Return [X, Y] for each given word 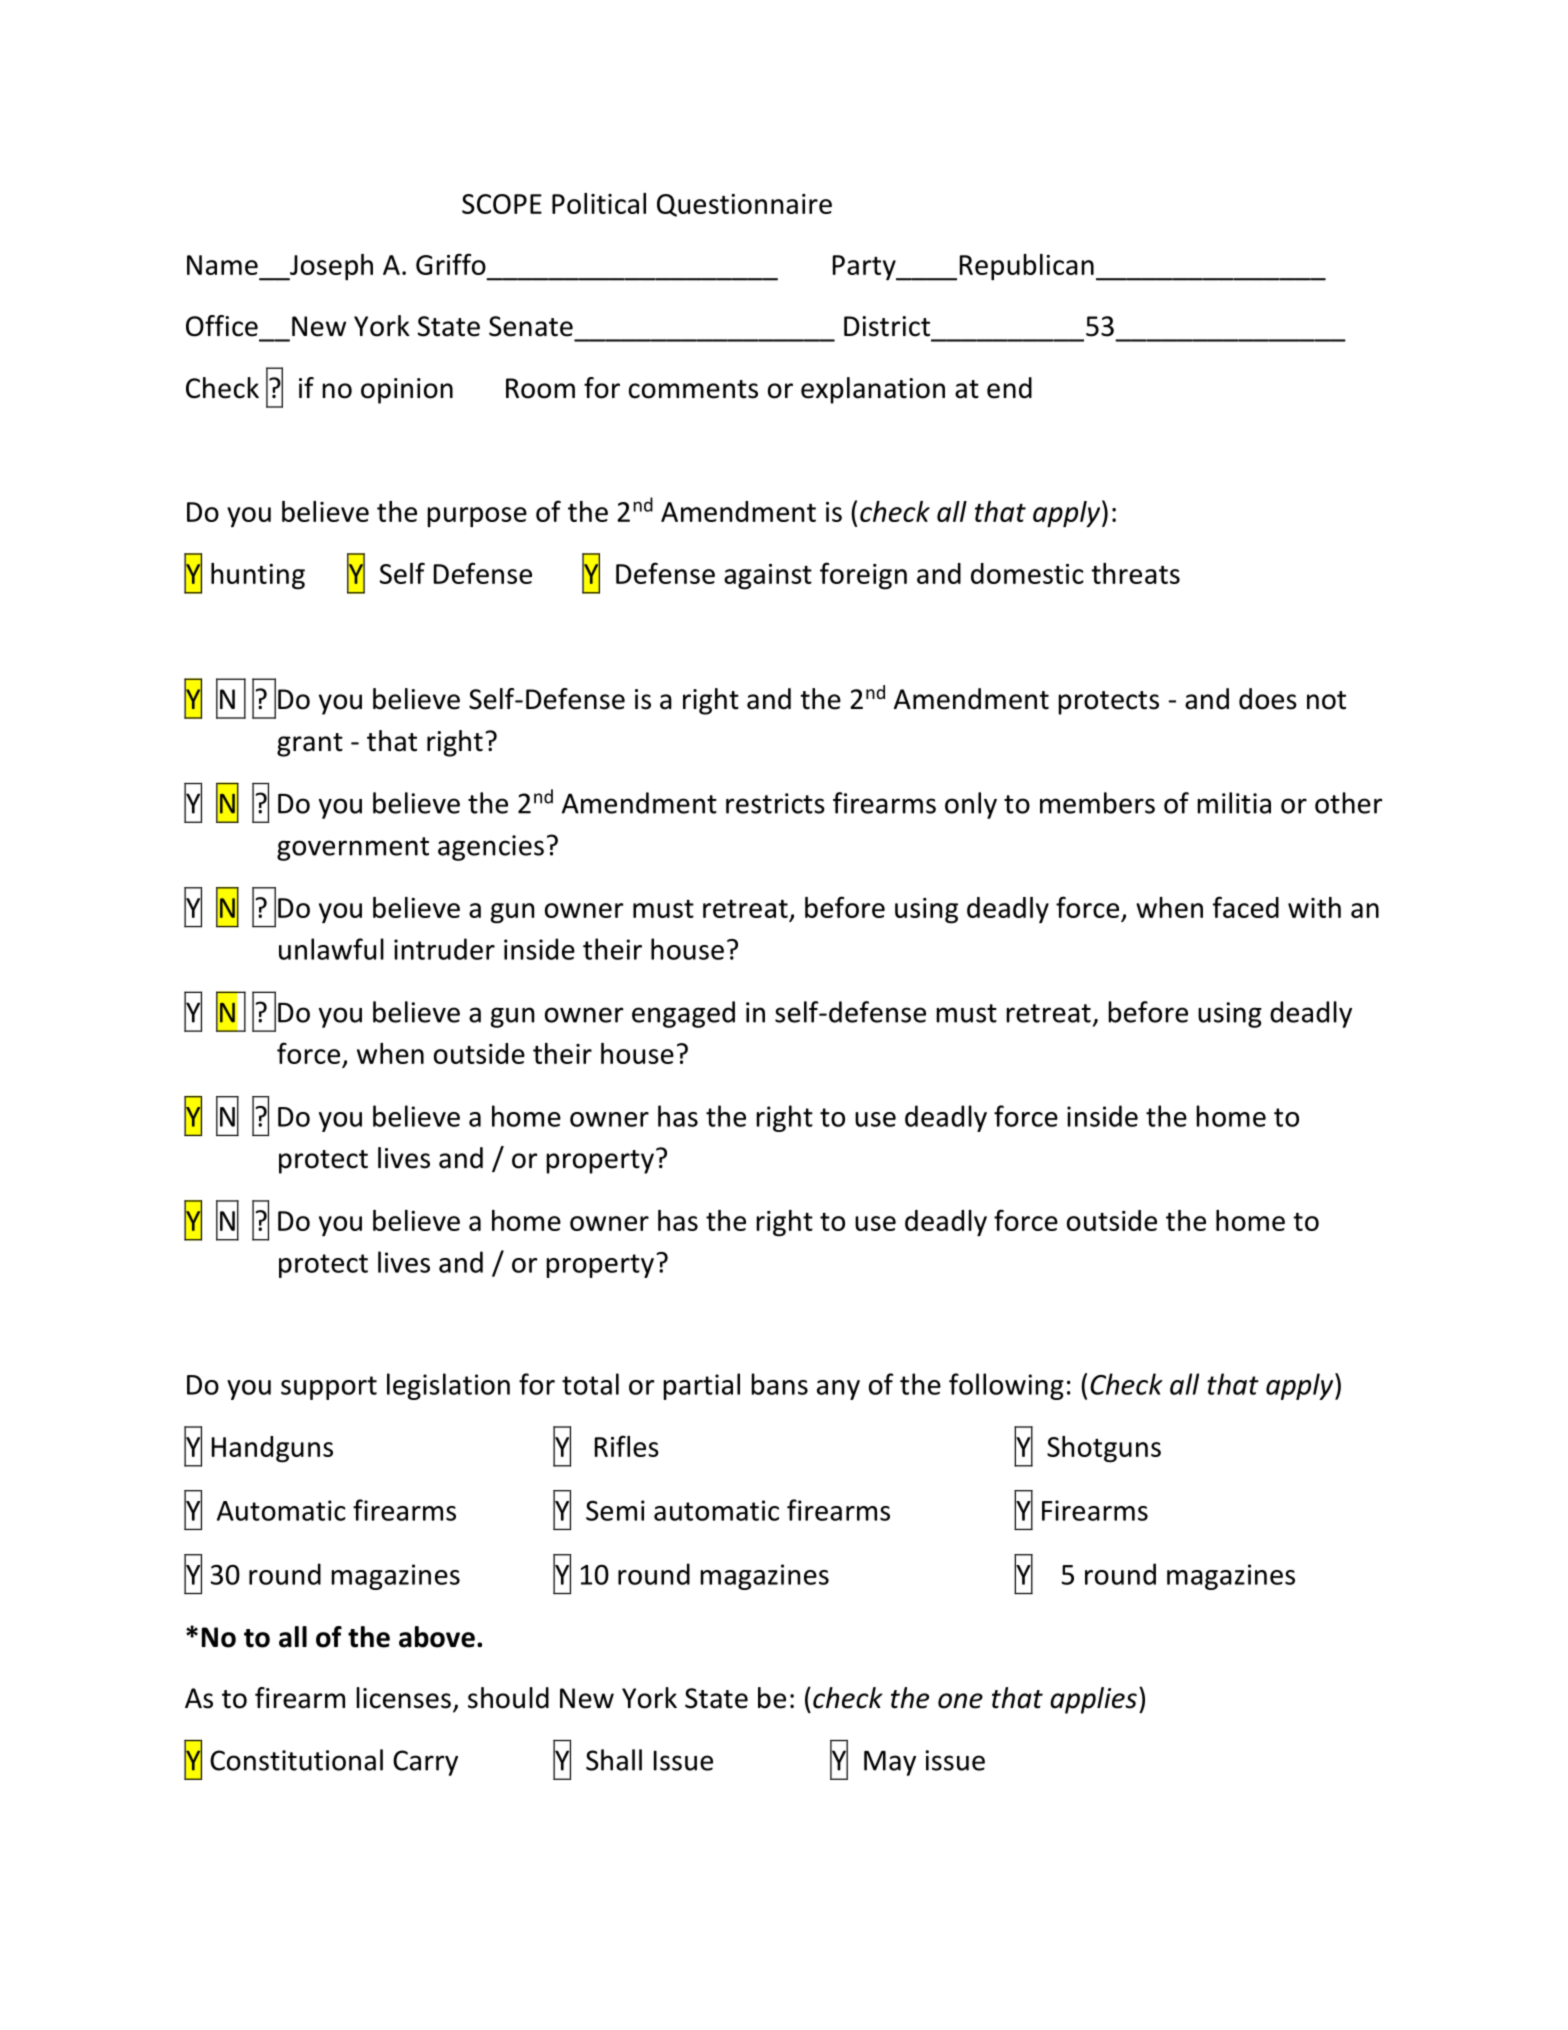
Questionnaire [744, 205]
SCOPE [502, 204]
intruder [444, 949]
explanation [873, 390]
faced [1246, 907]
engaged [683, 1014]
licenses [403, 1698]
